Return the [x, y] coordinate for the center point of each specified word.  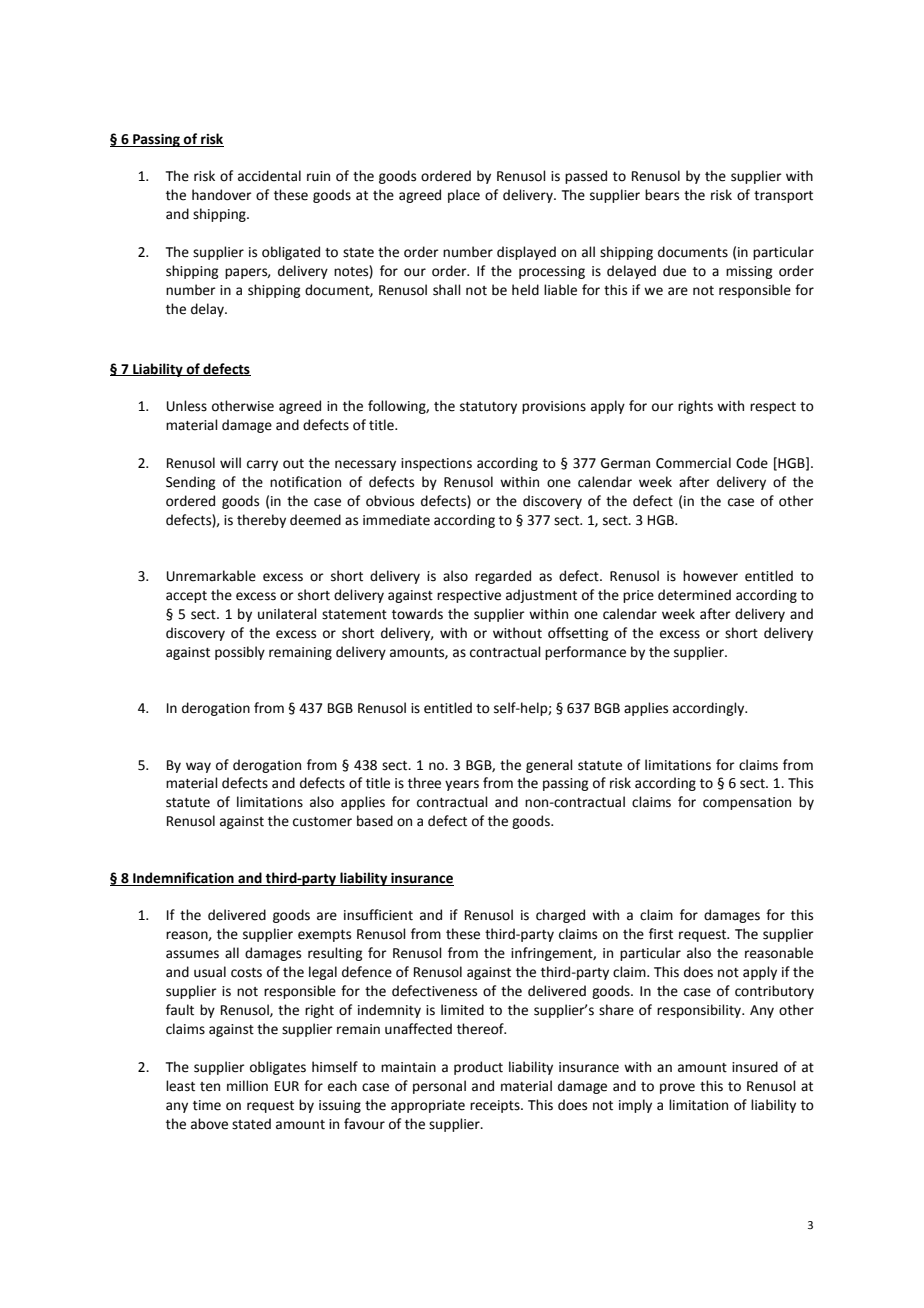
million [247, 1086]
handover [222, 195]
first [661, 934]
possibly [240, 653]
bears [662, 195]
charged [560, 916]
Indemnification [183, 879]
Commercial [693, 463]
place [464, 196]
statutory [488, 408]
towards [417, 614]
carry [262, 465]
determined [694, 595]
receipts [496, 1106]
